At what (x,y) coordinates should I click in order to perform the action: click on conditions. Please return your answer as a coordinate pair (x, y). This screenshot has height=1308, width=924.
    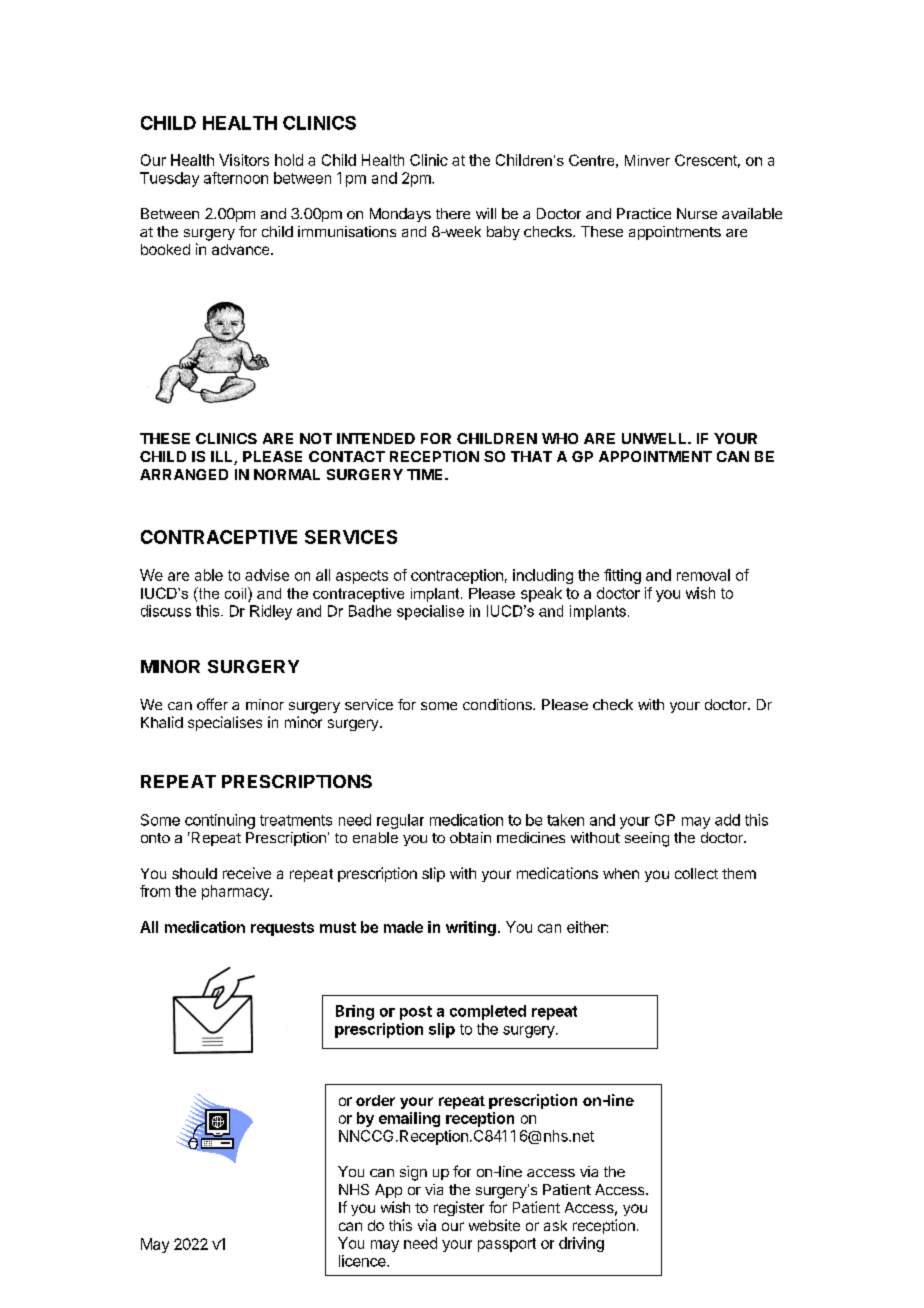
    Looking at the image, I should click on (498, 704).
